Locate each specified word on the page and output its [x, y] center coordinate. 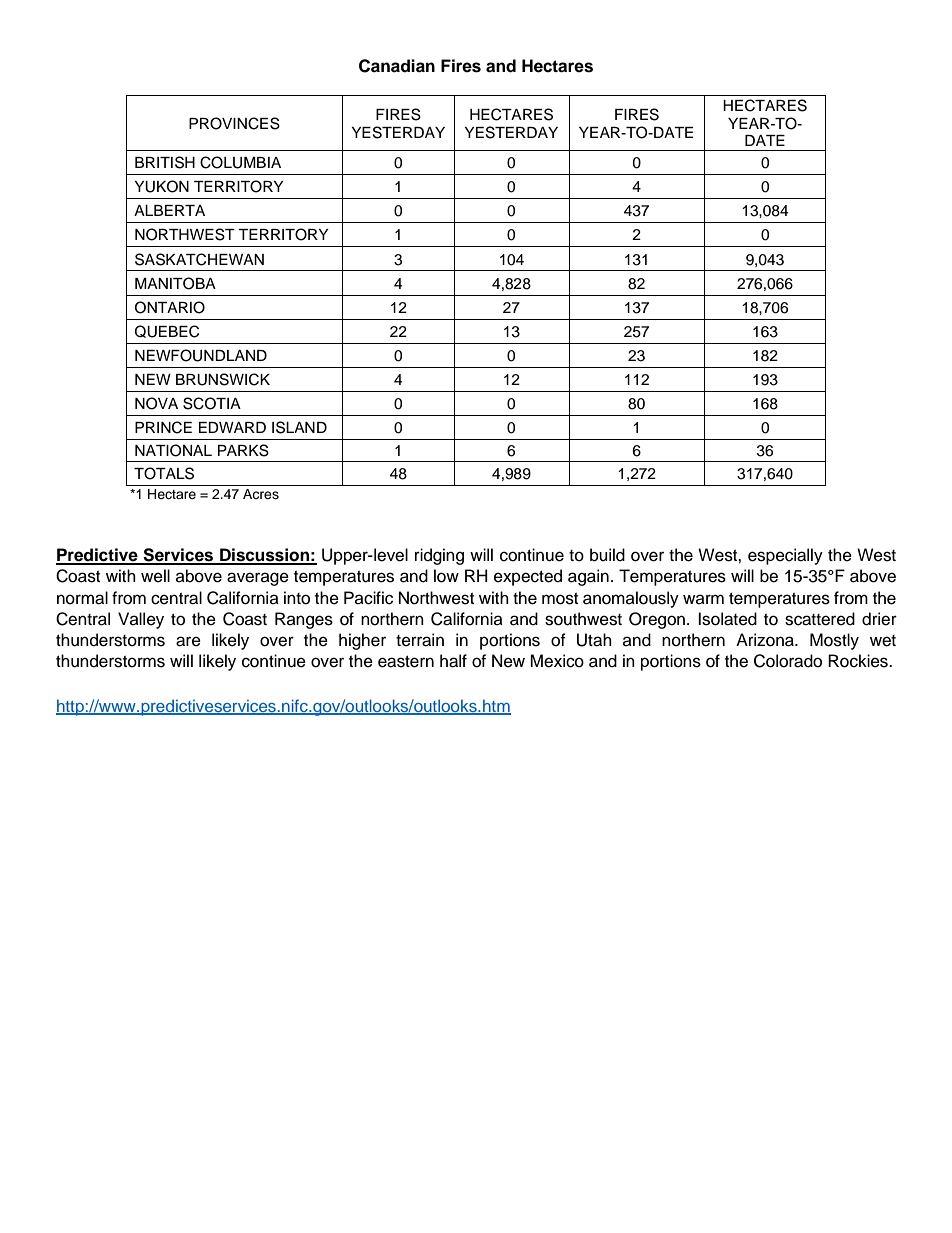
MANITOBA [175, 283]
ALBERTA [169, 210]
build [607, 555]
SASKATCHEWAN [199, 259]
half [453, 661]
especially [785, 556]
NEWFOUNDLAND [201, 355]
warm [703, 599]
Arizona [766, 640]
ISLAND [299, 427]
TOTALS [164, 473]
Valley [141, 620]
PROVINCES [234, 123]
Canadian [397, 66]
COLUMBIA [240, 162]
